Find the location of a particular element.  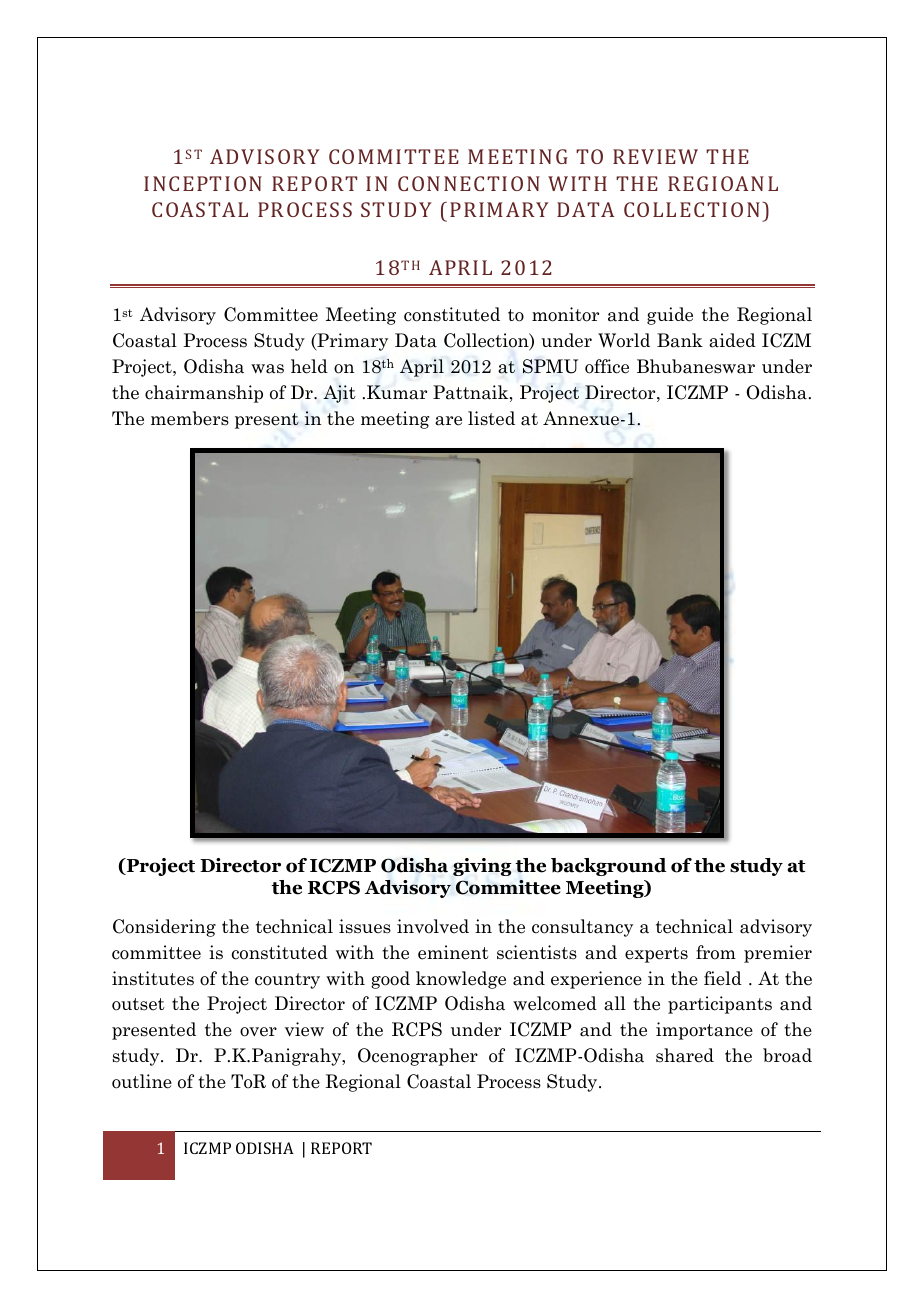

guide is located at coordinates (670, 316).
